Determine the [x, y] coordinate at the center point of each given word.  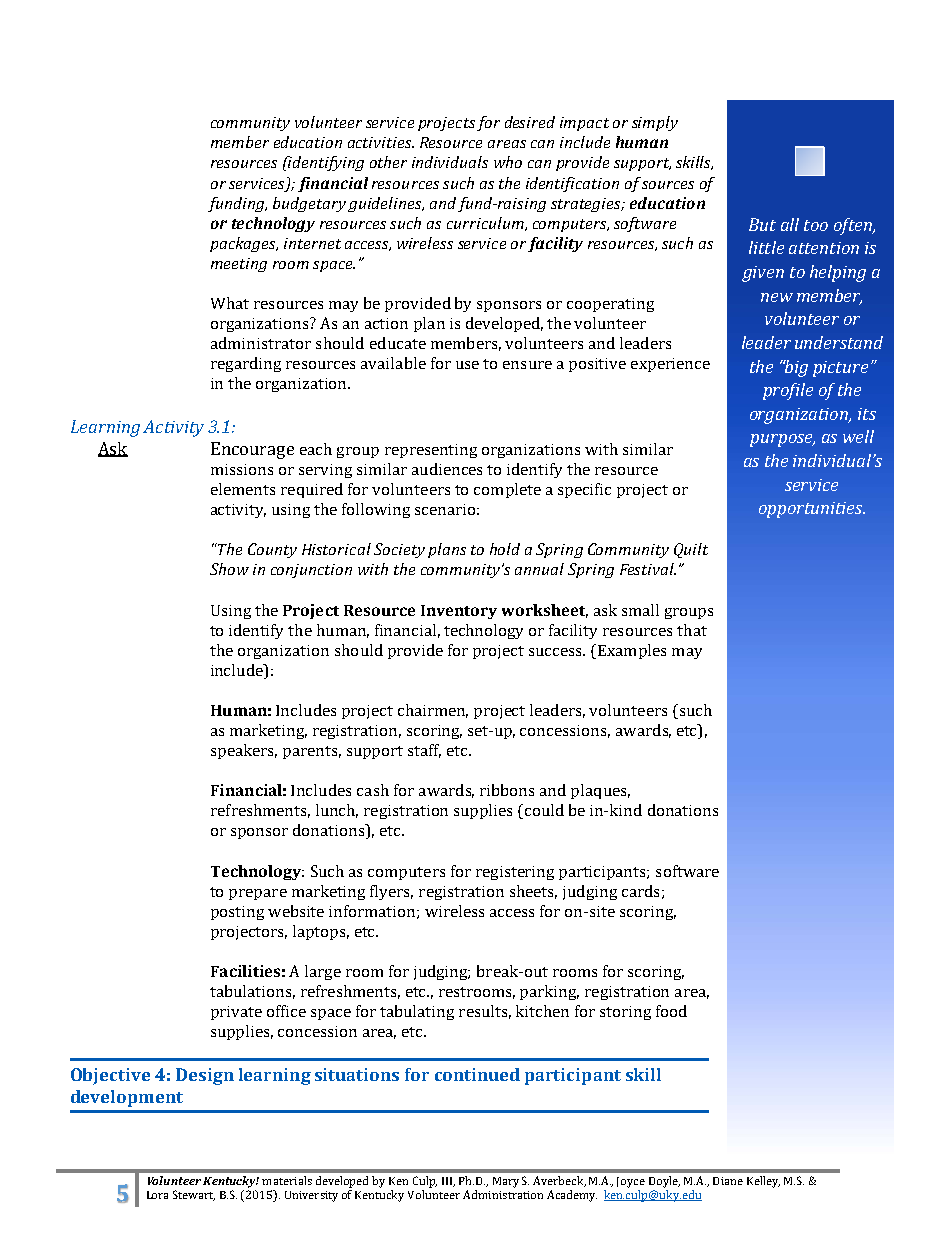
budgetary [309, 204]
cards [640, 891]
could [544, 810]
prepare [258, 894]
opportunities [812, 510]
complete [507, 490]
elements [243, 489]
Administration [503, 1194]
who [508, 162]
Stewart [194, 1195]
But [762, 224]
